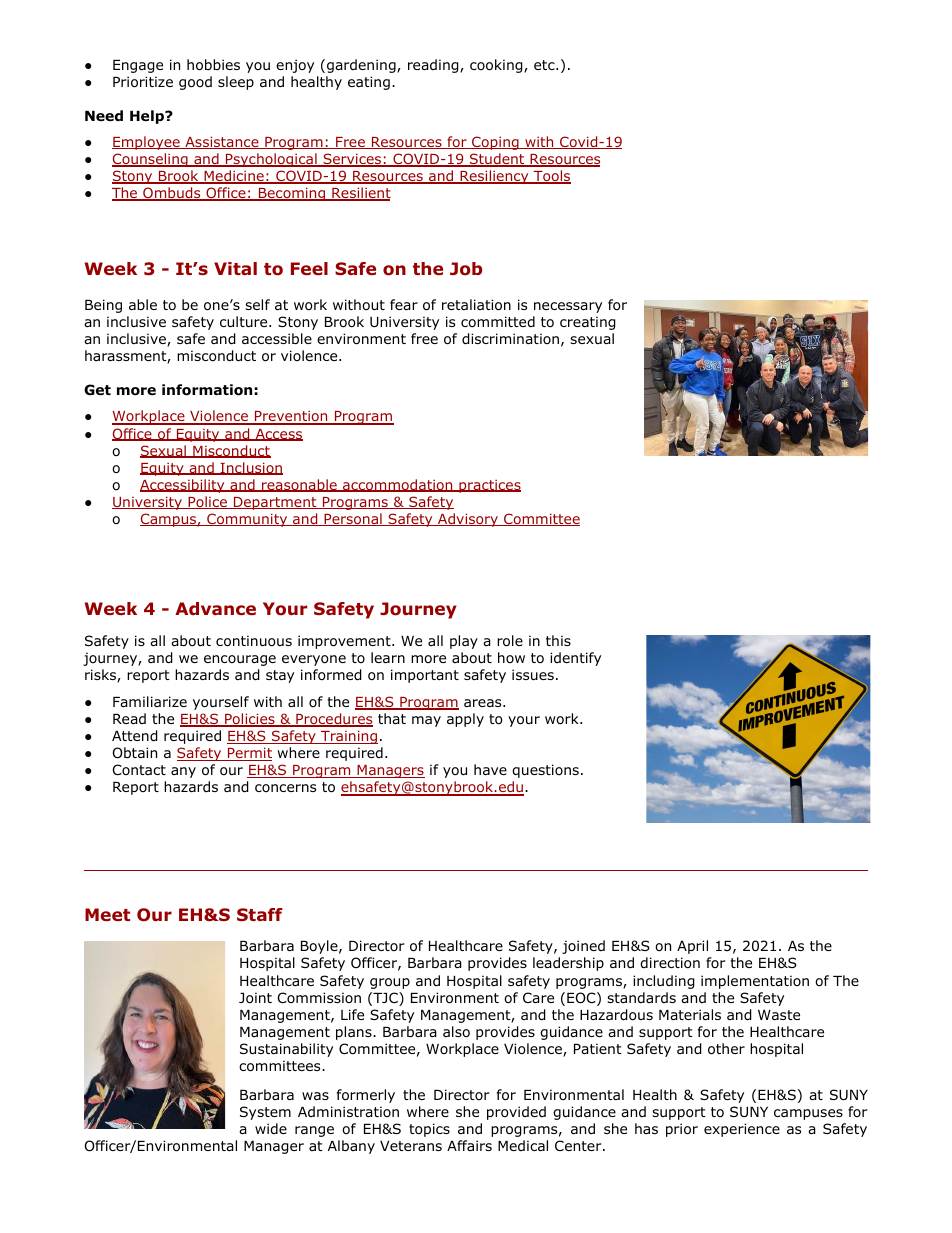  Describe the element at coordinates (496, 66) in the document. I see `cooking` at that location.
